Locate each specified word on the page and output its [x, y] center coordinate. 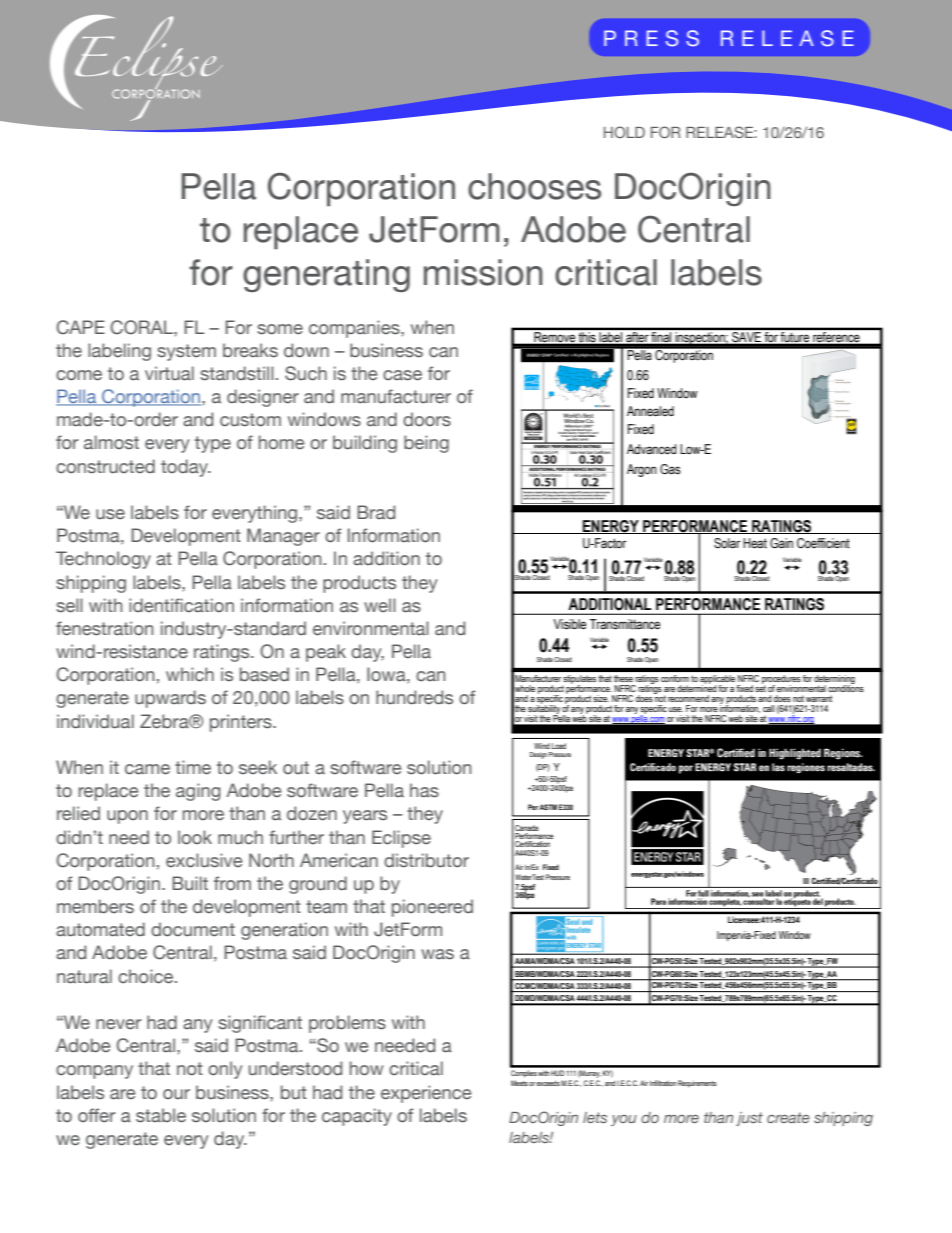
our [176, 1094]
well [380, 605]
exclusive [204, 860]
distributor [426, 860]
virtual [169, 373]
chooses [534, 186]
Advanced [652, 449]
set [760, 687]
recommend [688, 698]
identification [181, 605]
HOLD [624, 132]
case [402, 375]
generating [326, 275]
